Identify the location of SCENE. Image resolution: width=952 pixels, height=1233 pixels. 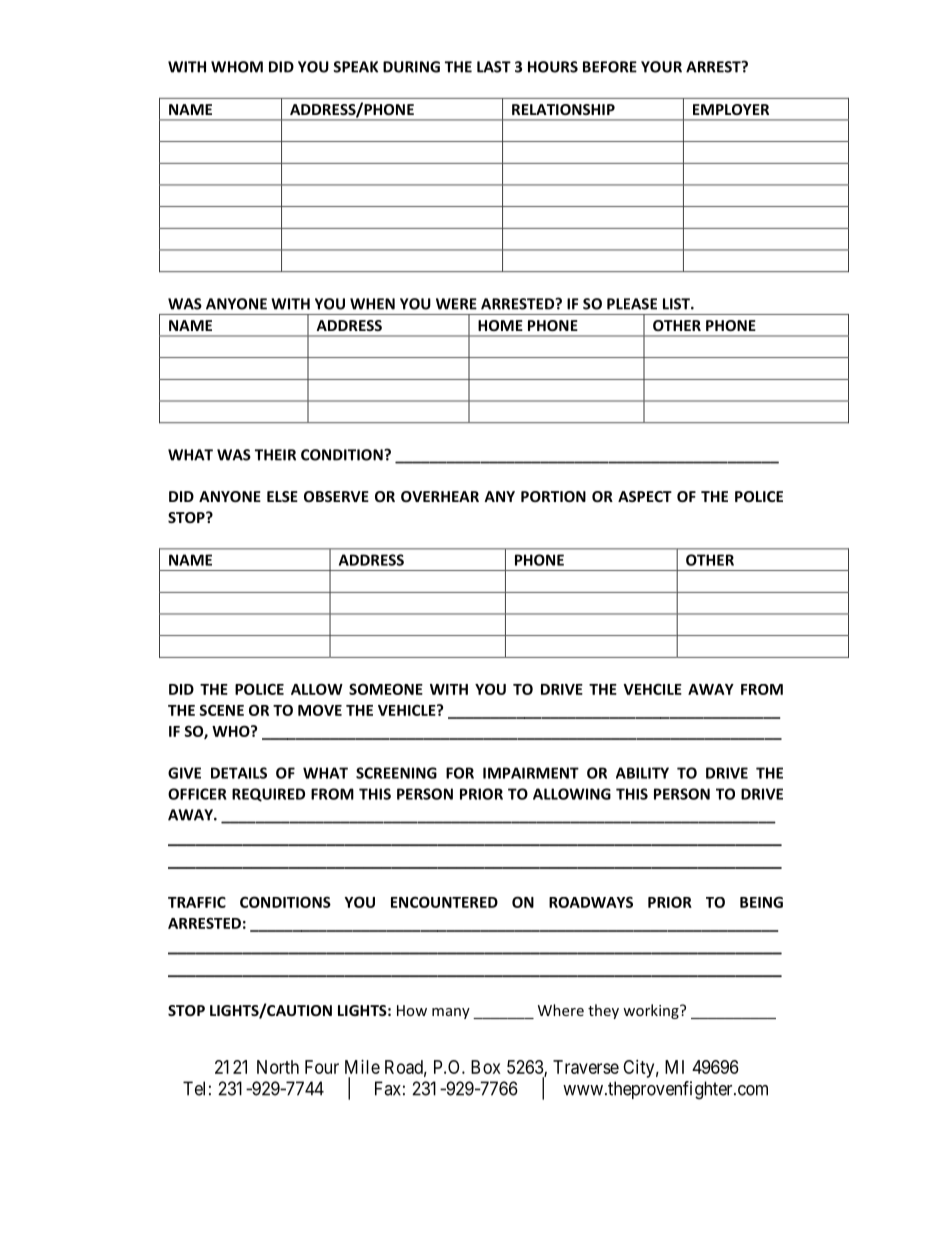
(221, 710).
